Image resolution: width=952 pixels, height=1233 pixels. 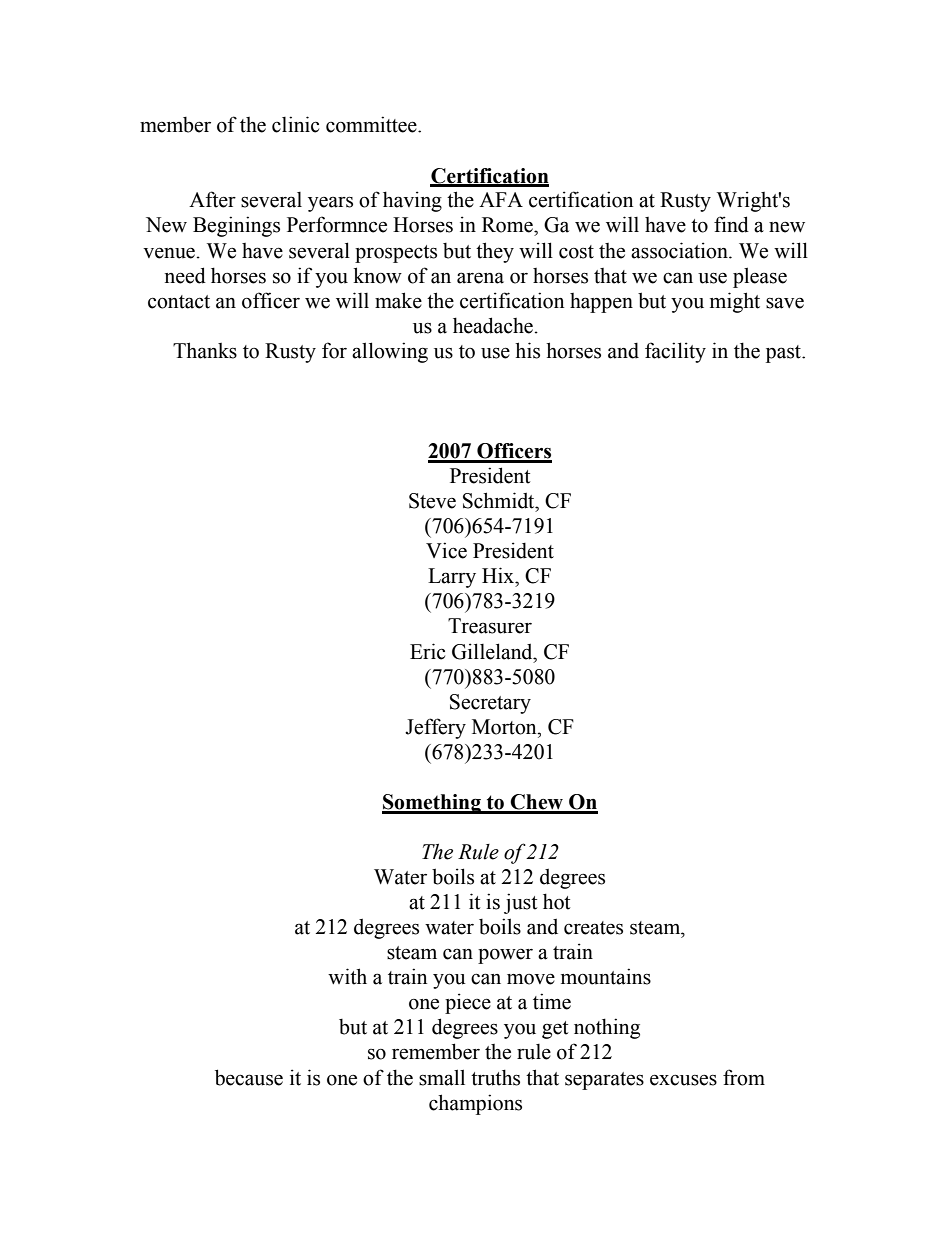 What do you see at coordinates (527, 350) in the screenshot?
I see `his` at bounding box center [527, 350].
